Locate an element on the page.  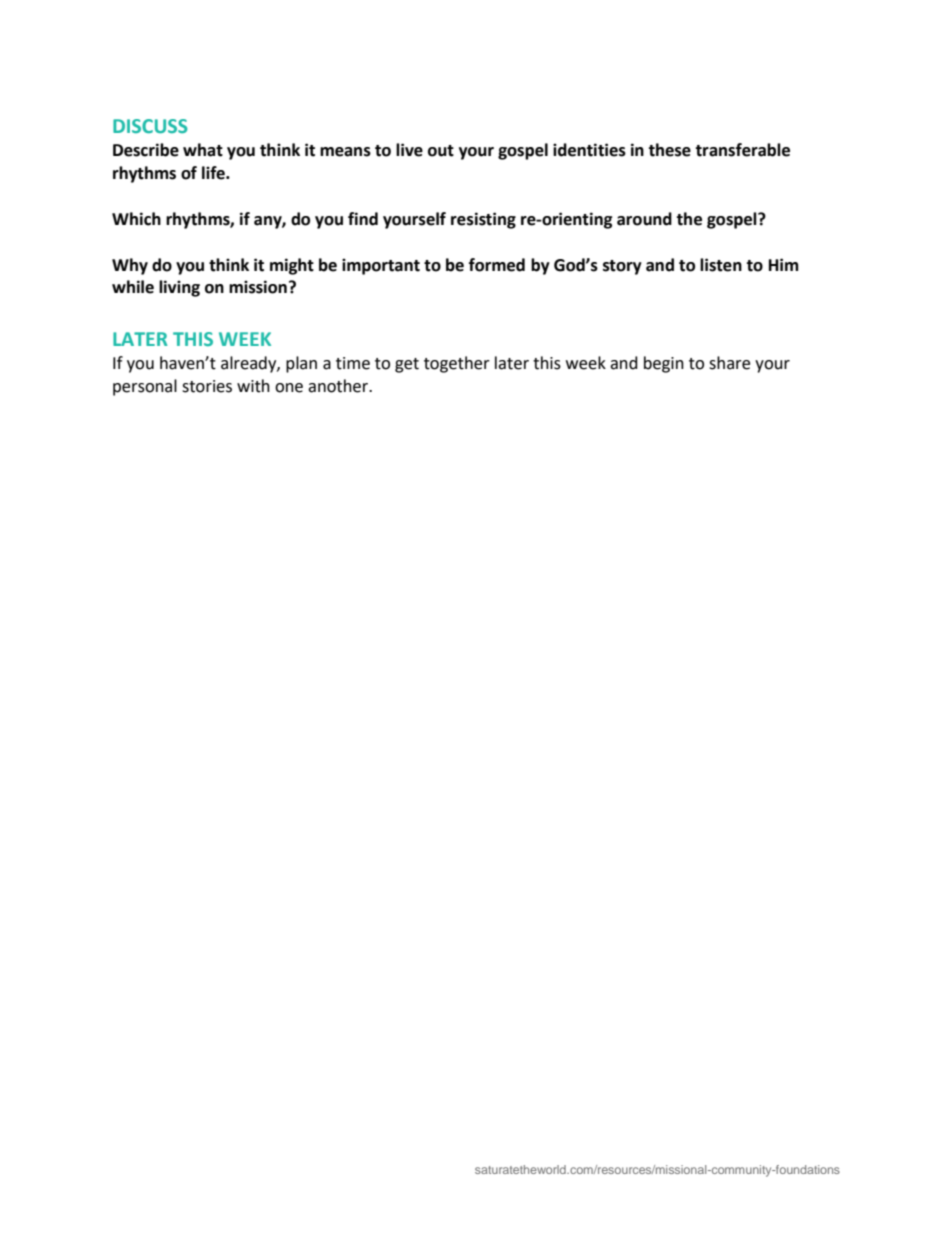
resisting is located at coordinates (483, 220).
